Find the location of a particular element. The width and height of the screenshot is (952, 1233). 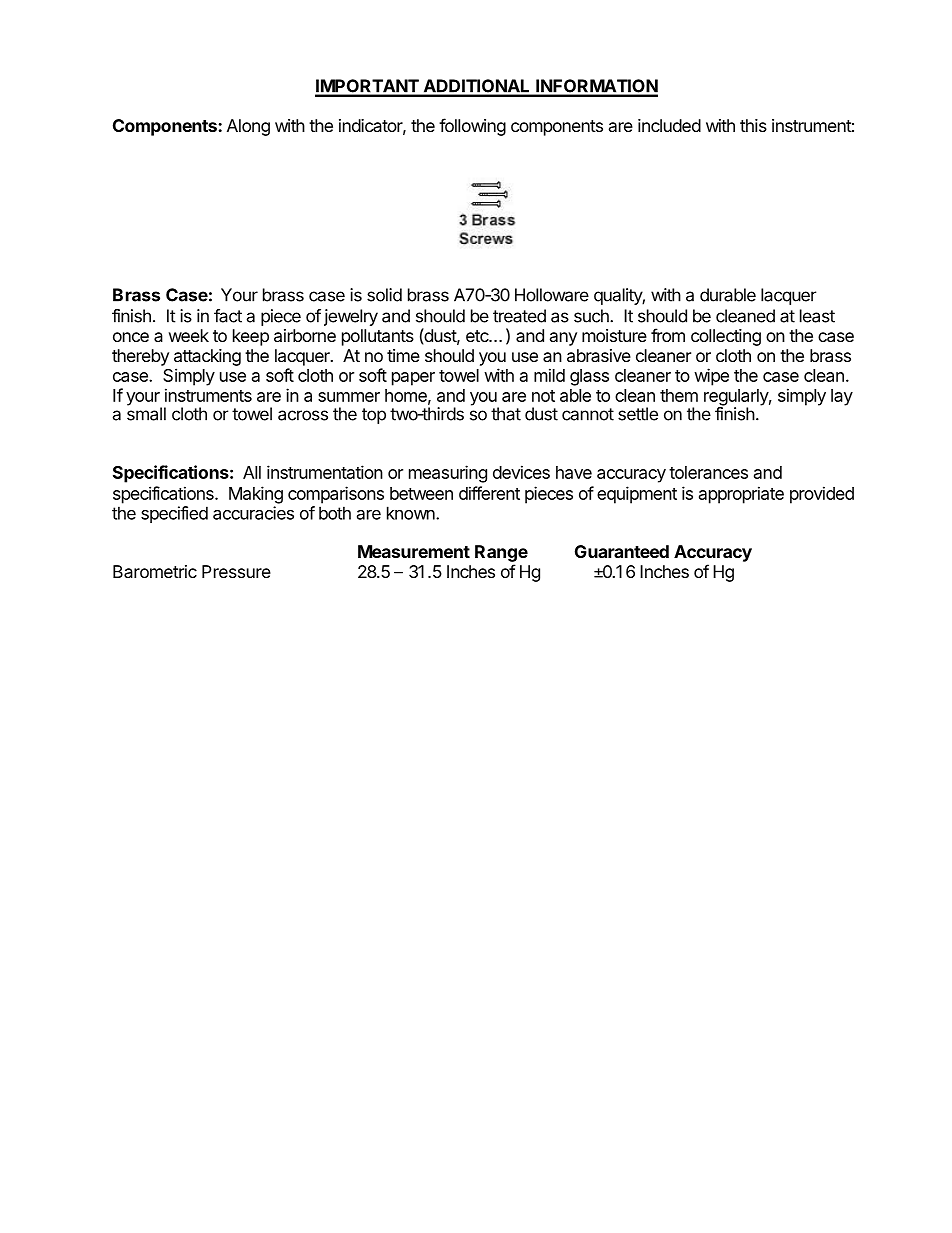

Making is located at coordinates (256, 495).
